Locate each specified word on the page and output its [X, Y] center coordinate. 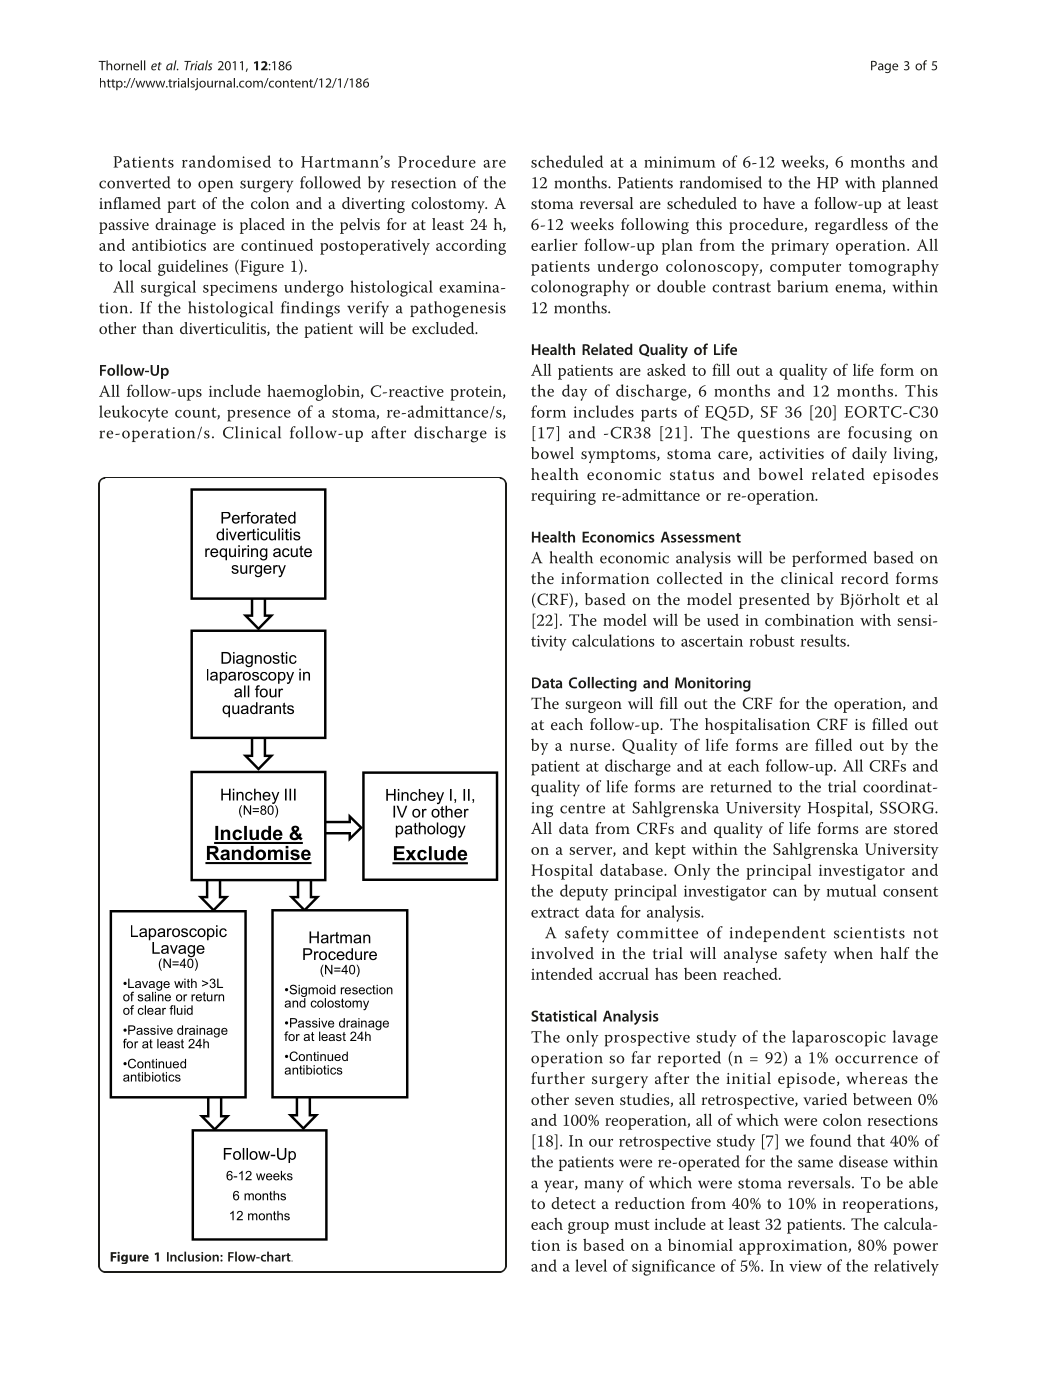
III [290, 794]
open [215, 186]
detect [573, 1203]
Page [884, 67]
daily [869, 455]
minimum [680, 162]
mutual [851, 890]
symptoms [619, 456]
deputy [584, 892]
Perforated [258, 517]
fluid [181, 1010]
